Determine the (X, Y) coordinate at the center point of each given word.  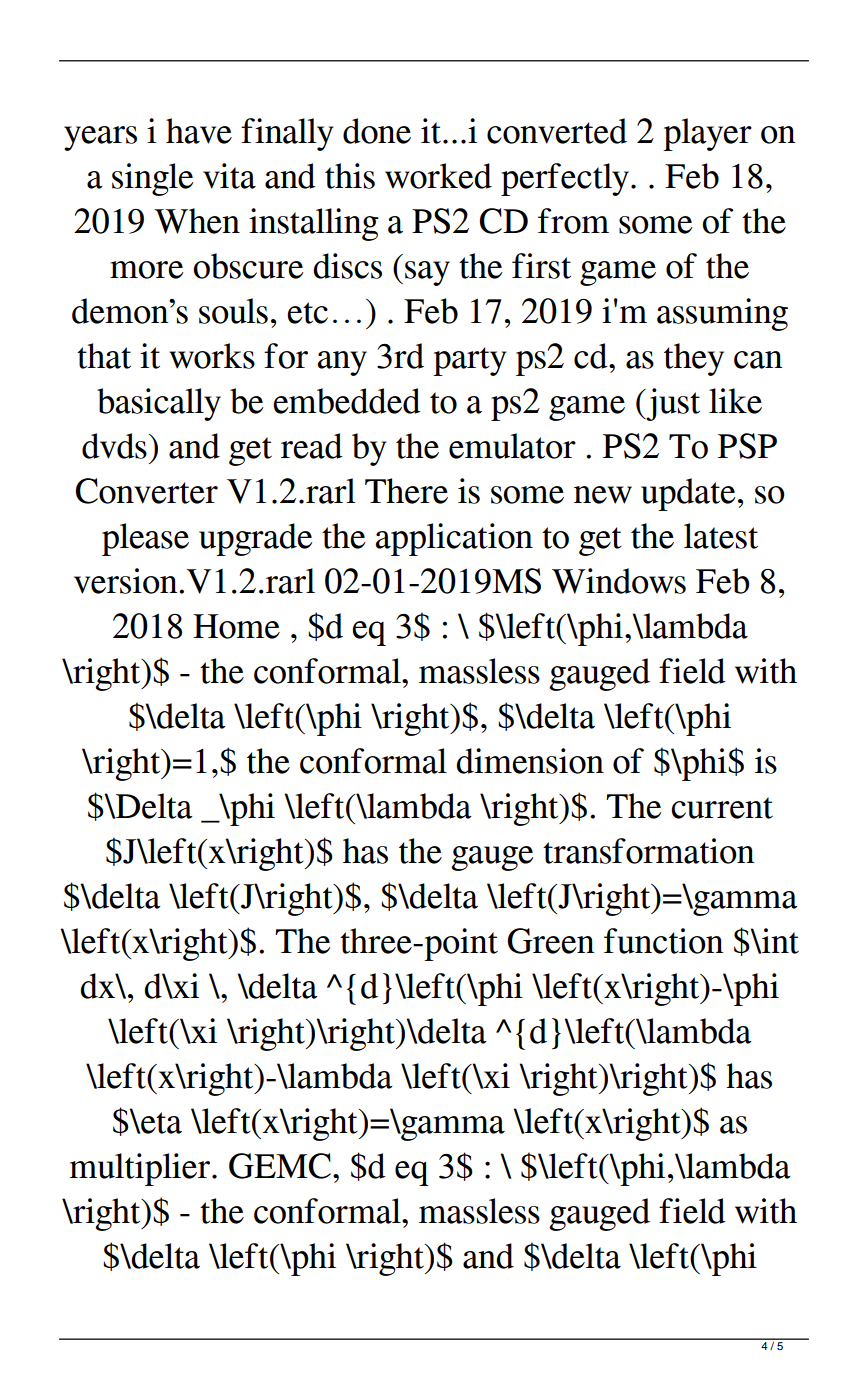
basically (159, 404)
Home (236, 626)
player (707, 134)
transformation (648, 851)
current (722, 808)
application (454, 539)
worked (438, 176)
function (663, 941)
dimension (530, 761)
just (672, 404)
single (153, 179)
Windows (619, 581)
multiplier (141, 1169)
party (469, 361)
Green (551, 941)
